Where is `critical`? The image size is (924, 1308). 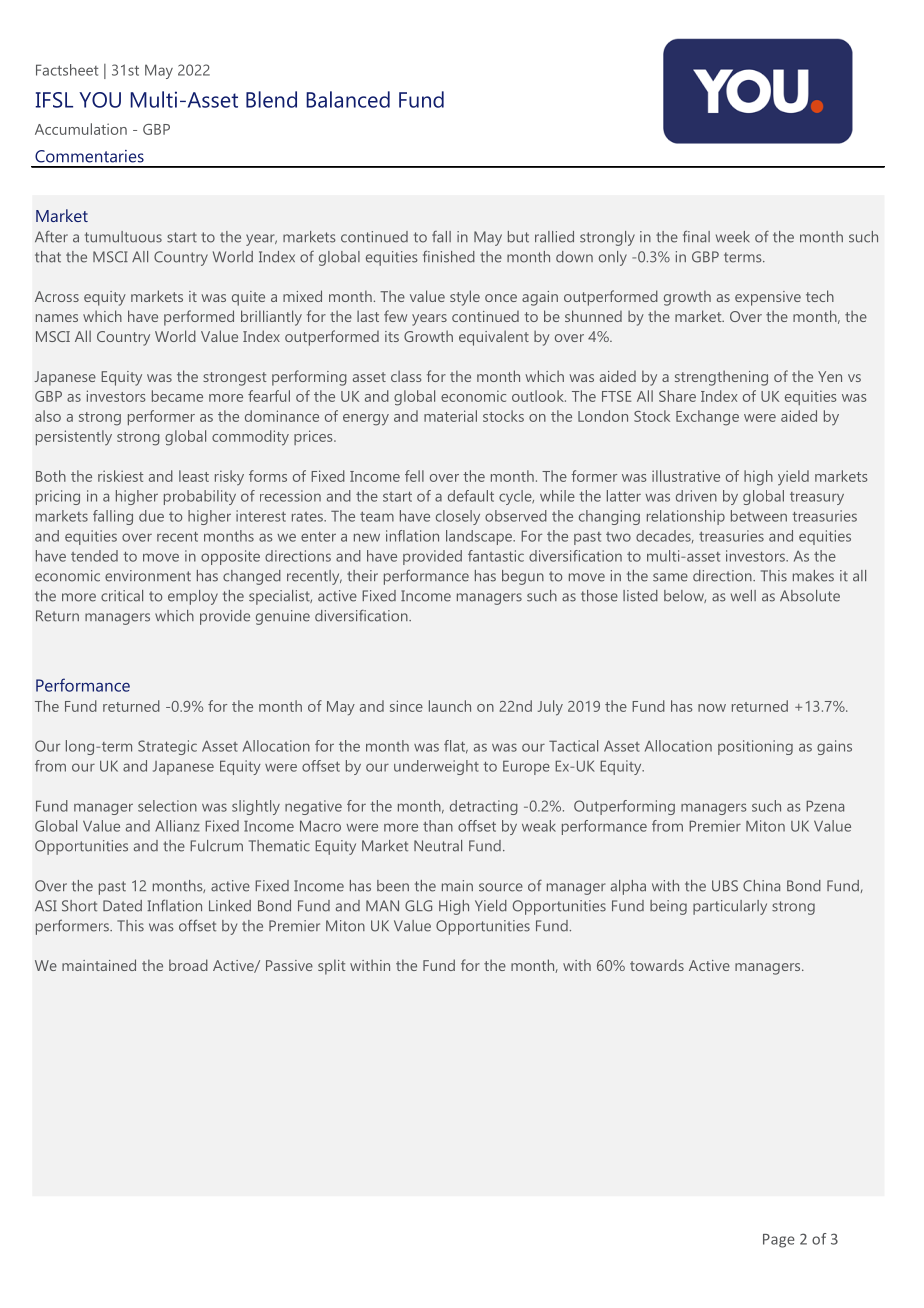
critical is located at coordinates (122, 596).
